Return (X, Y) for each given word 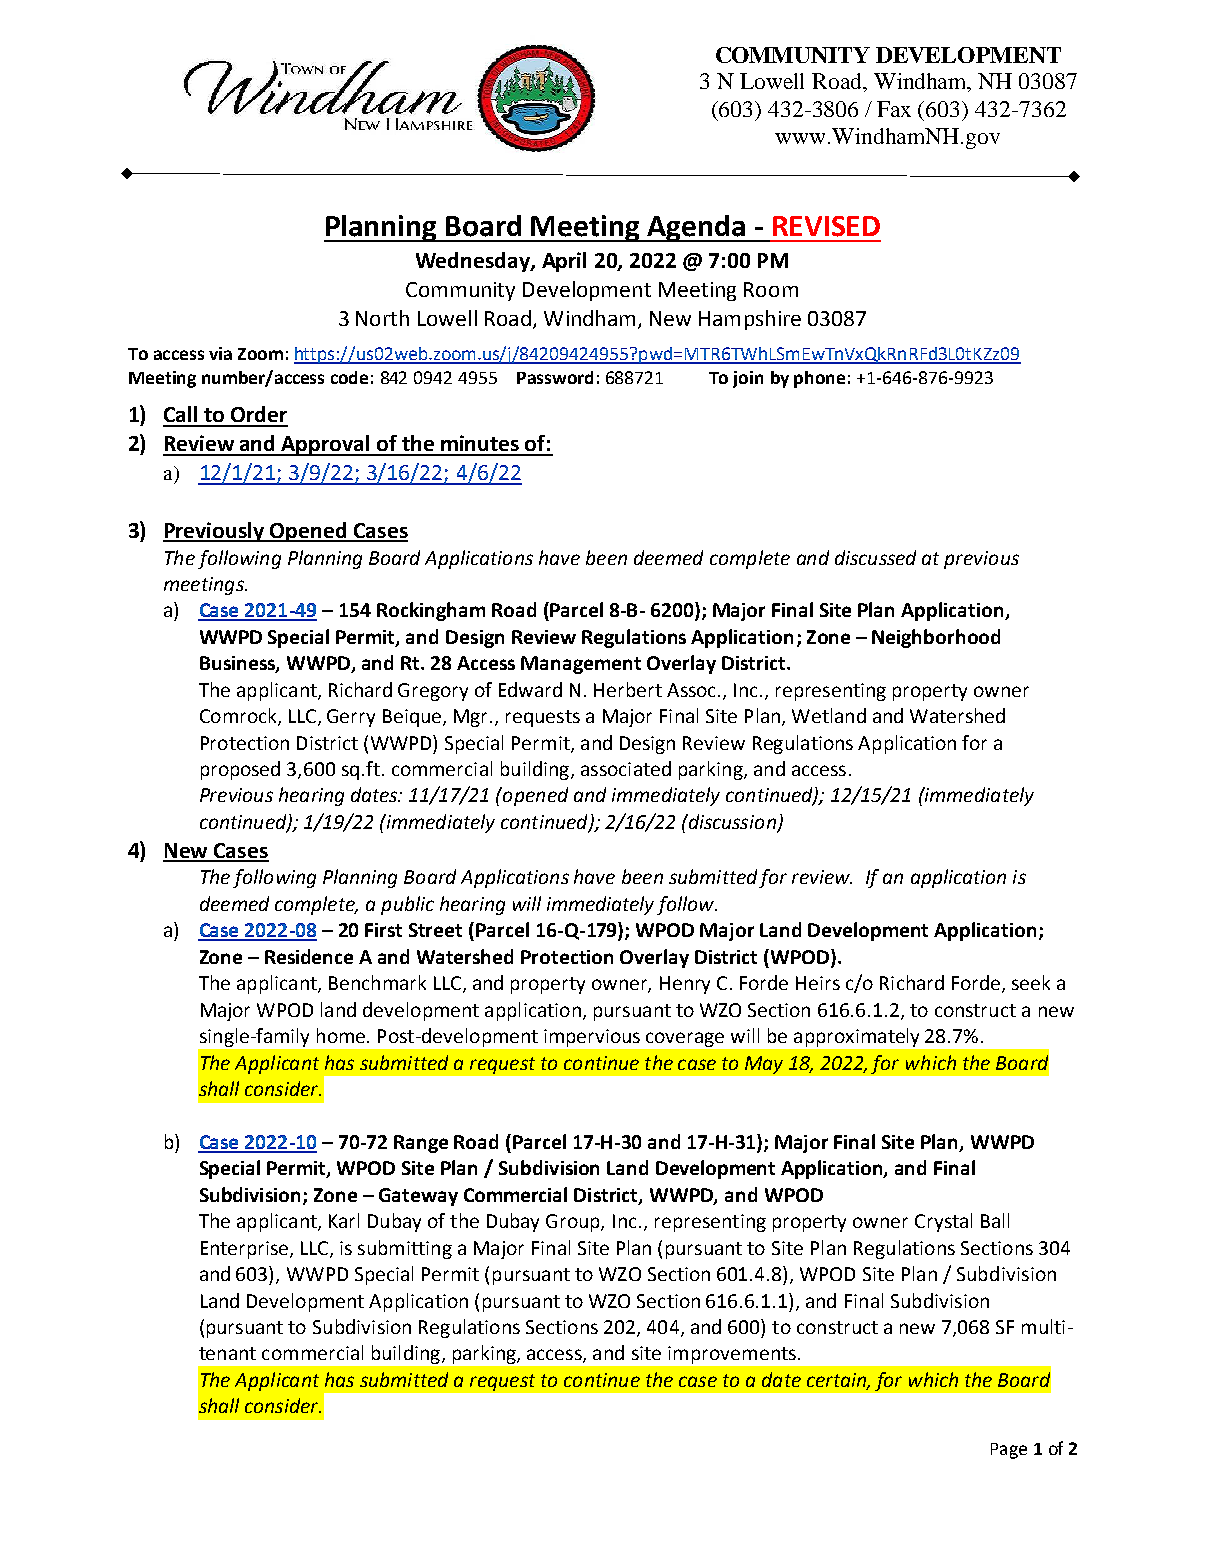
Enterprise (246, 1250)
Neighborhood (936, 638)
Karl (344, 1220)
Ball (995, 1220)
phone (819, 379)
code (349, 377)
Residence (309, 956)
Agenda (696, 228)
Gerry (351, 718)
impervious (592, 1038)
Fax (894, 109)
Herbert (628, 689)
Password (555, 377)
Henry (685, 985)
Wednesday (474, 262)
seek (1031, 982)
